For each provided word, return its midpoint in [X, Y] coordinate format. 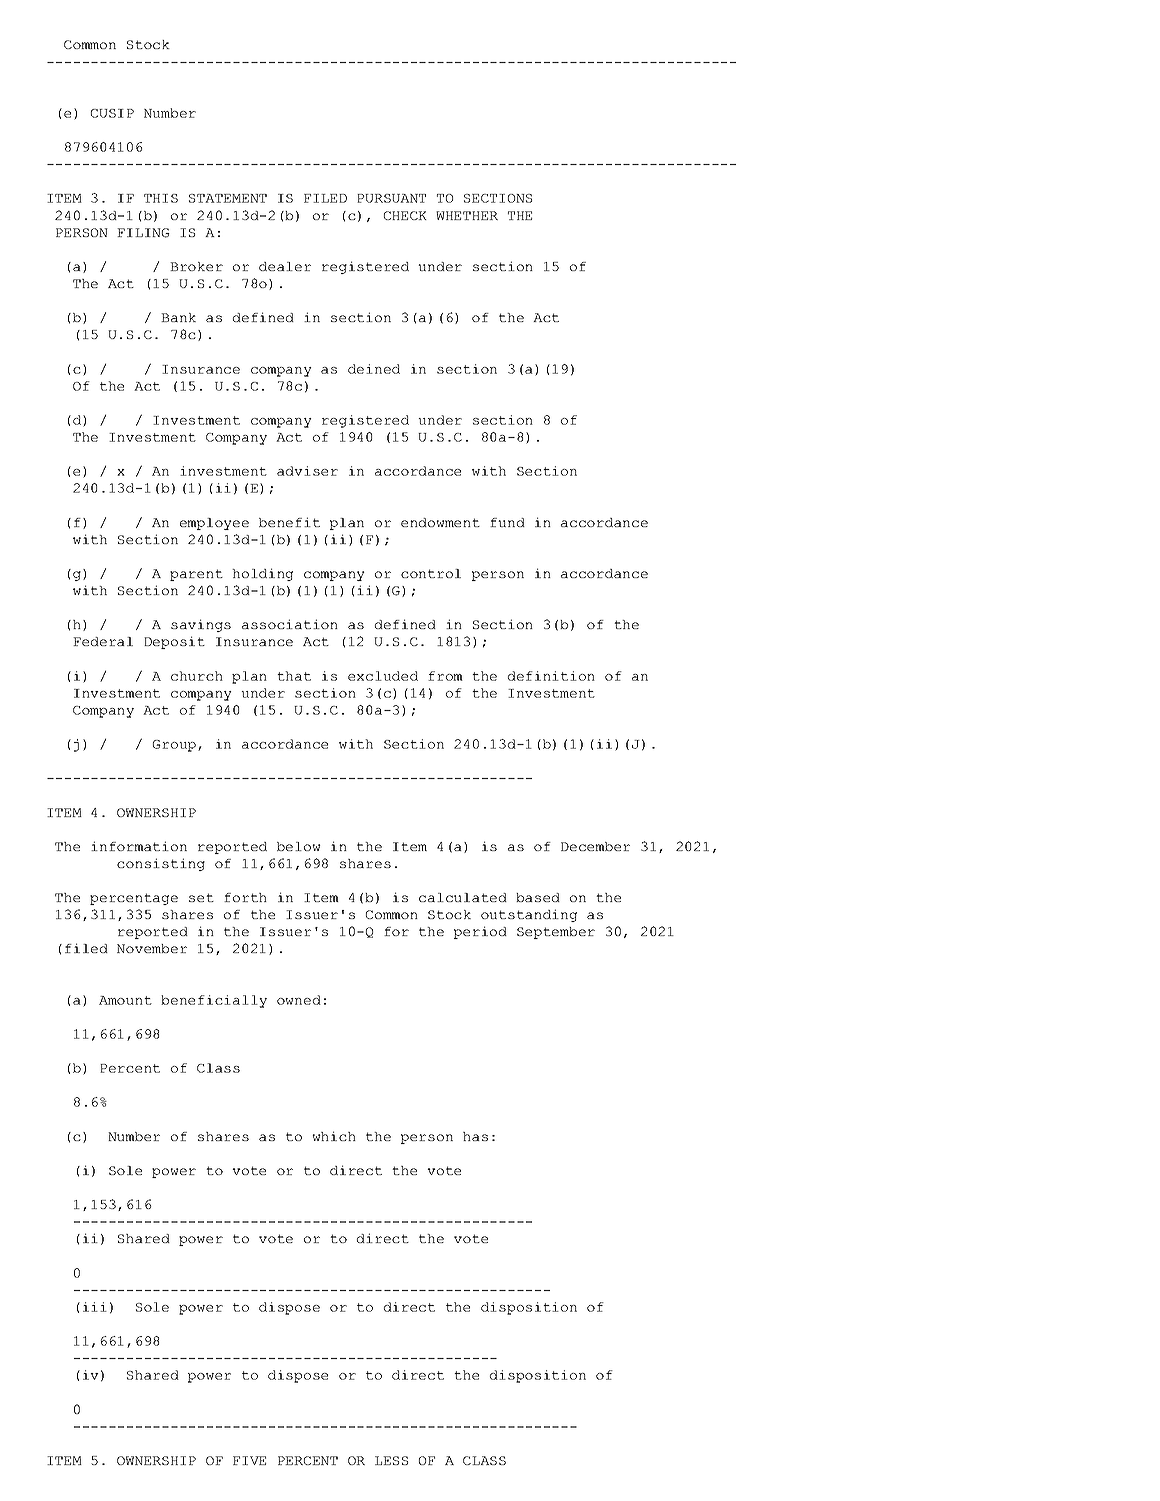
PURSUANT [391, 198]
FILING [143, 233]
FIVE [249, 1460]
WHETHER [467, 215]
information [139, 846]
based [538, 897]
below [299, 846]
